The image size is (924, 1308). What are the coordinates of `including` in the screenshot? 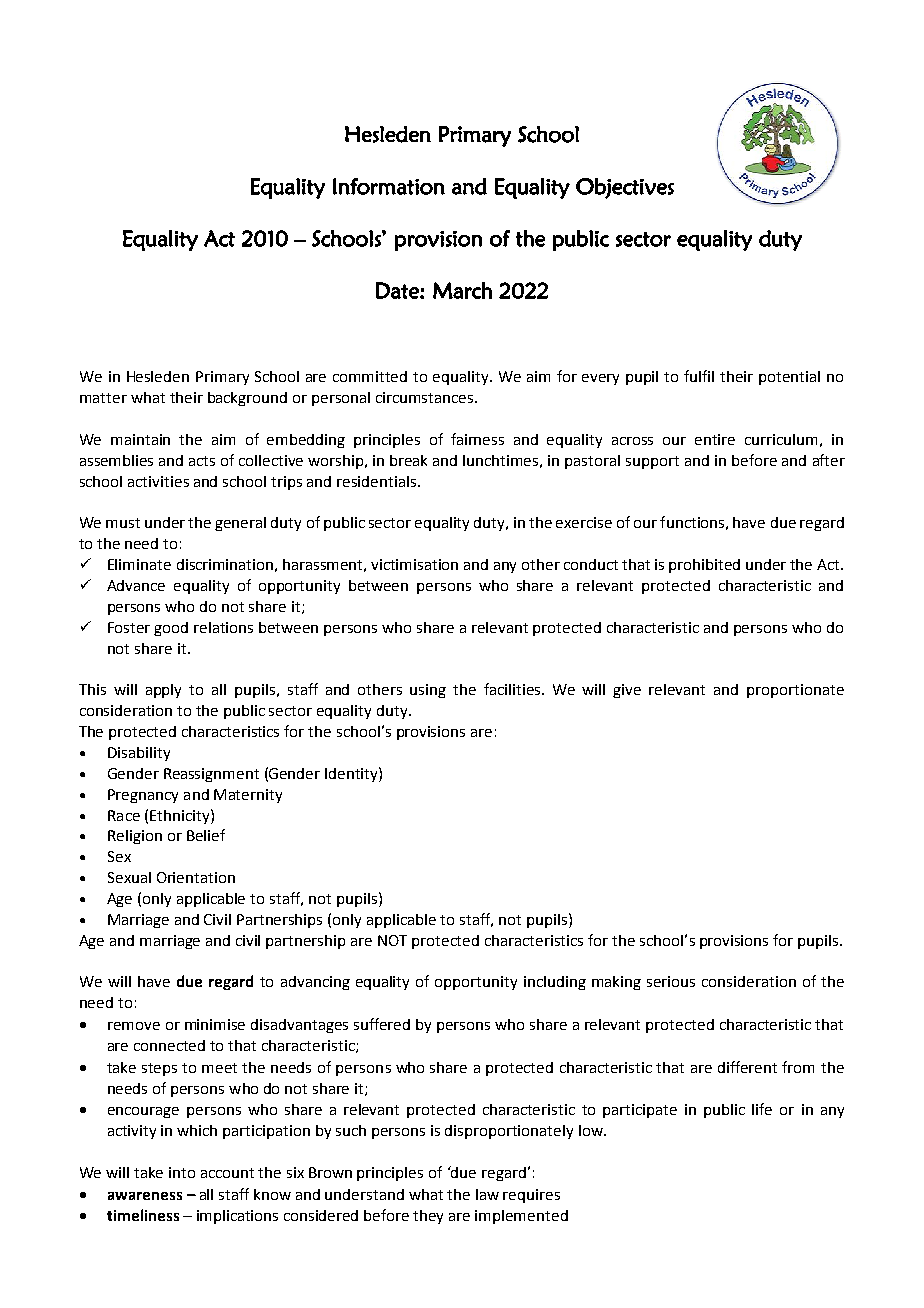 It's located at (555, 983).
